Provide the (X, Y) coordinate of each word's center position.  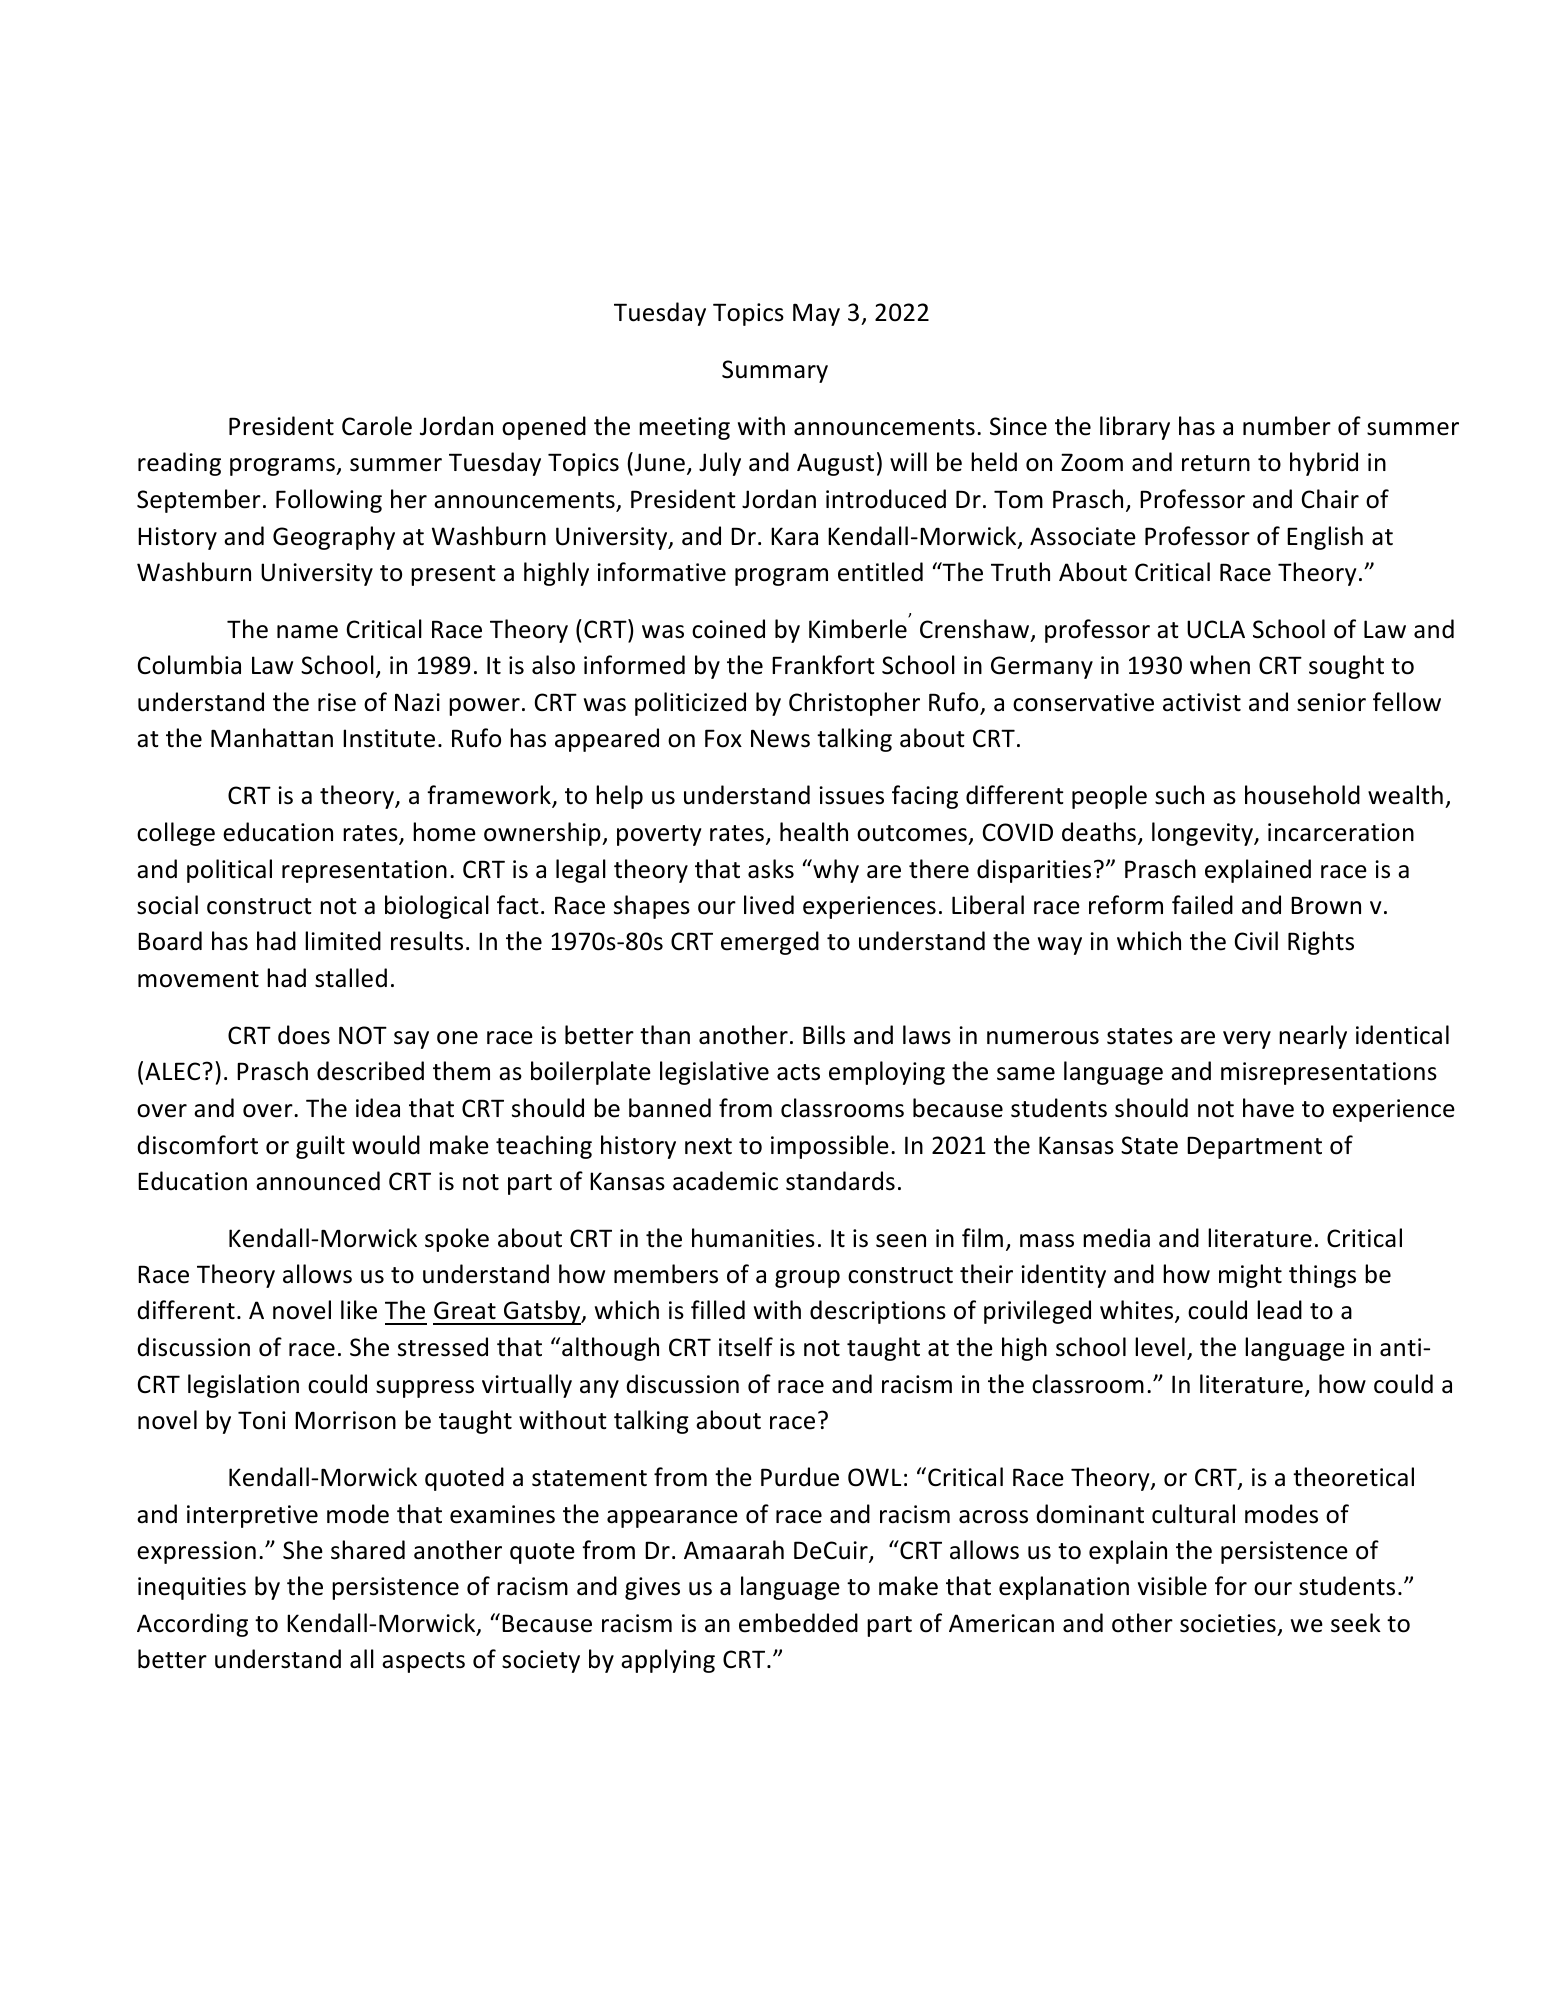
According (192, 1625)
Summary (775, 371)
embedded (798, 1623)
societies (1228, 1623)
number (1287, 426)
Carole (377, 426)
